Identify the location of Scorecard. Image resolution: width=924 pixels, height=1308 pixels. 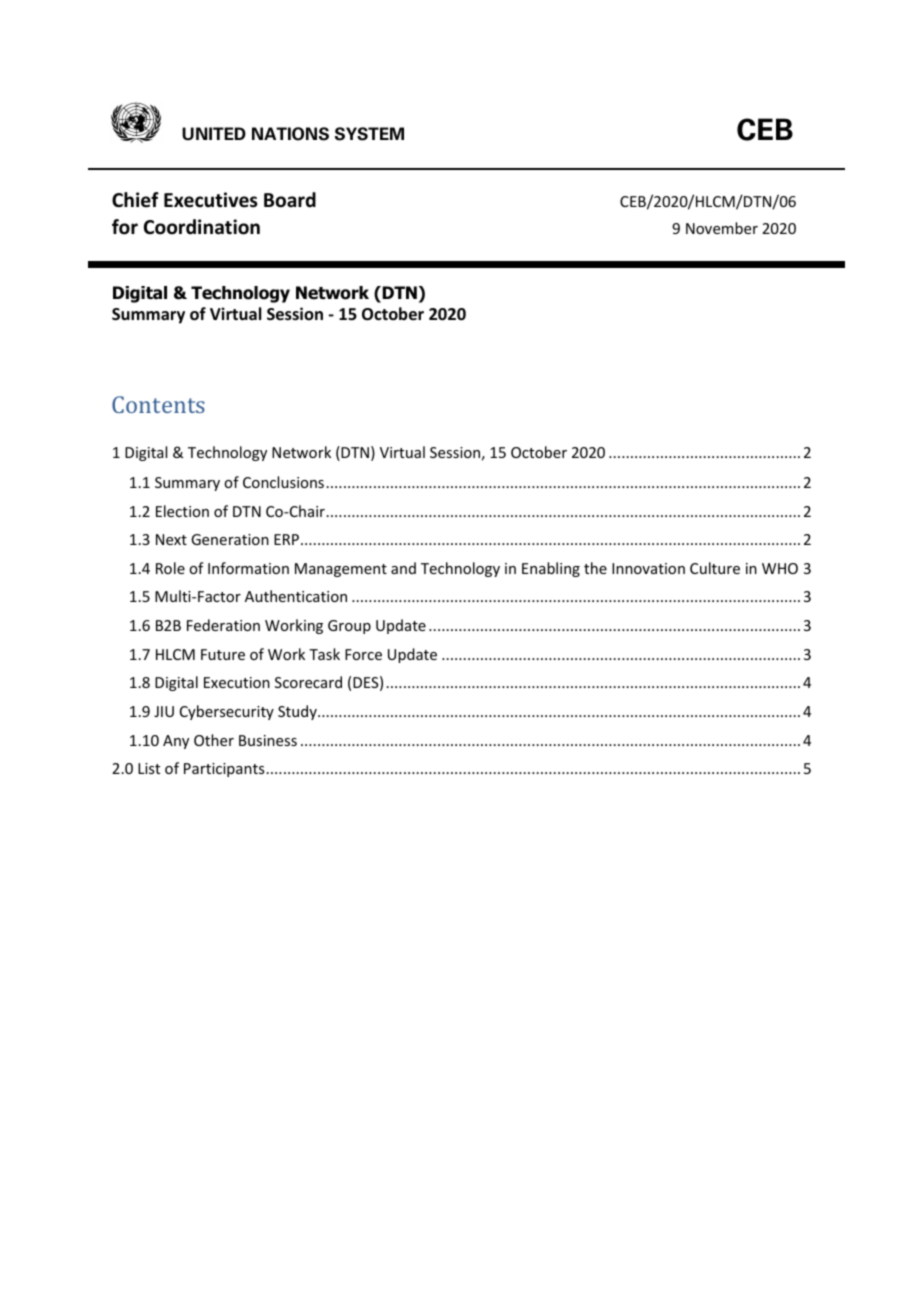
(308, 682).
